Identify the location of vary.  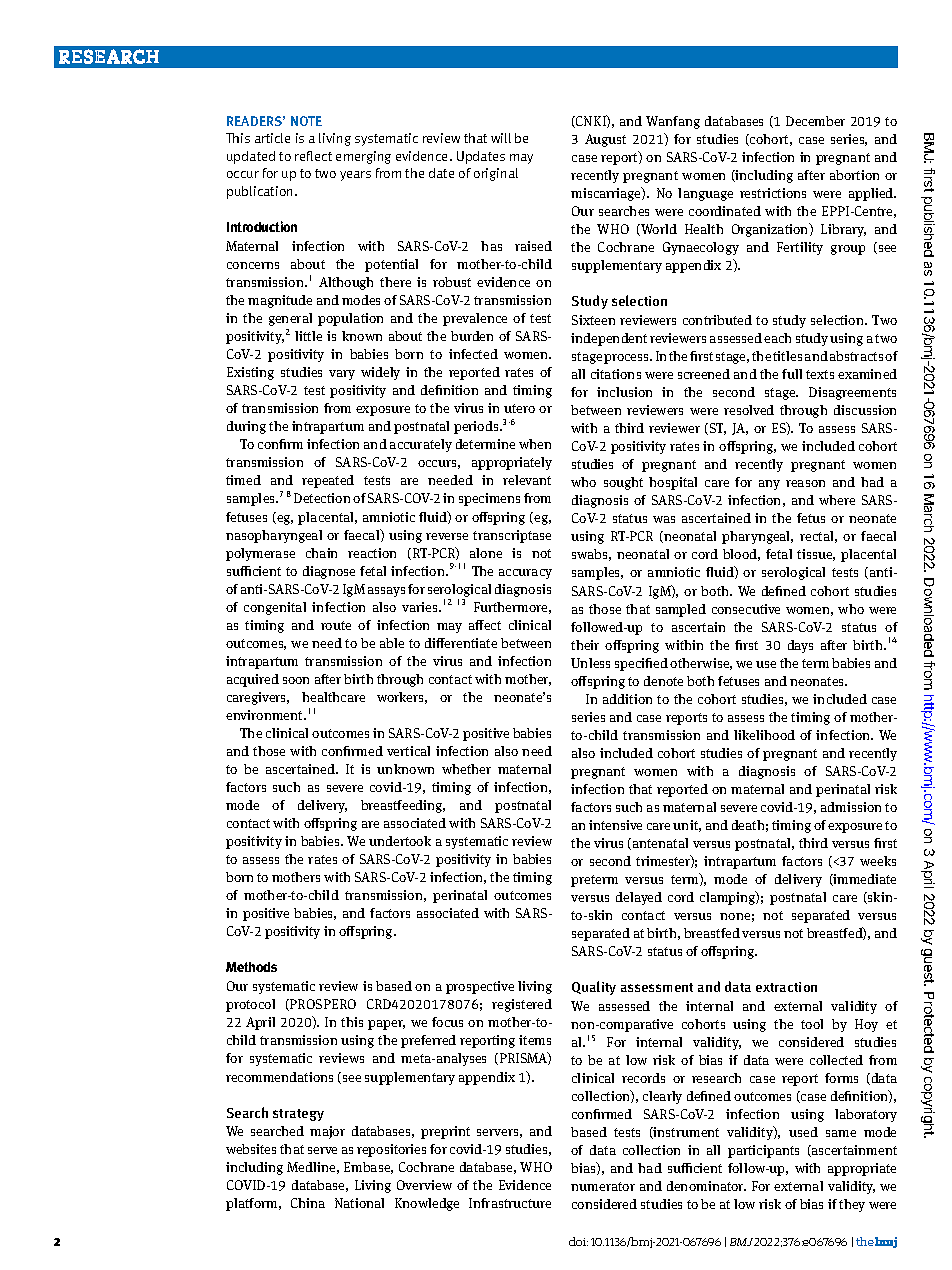
(342, 375).
